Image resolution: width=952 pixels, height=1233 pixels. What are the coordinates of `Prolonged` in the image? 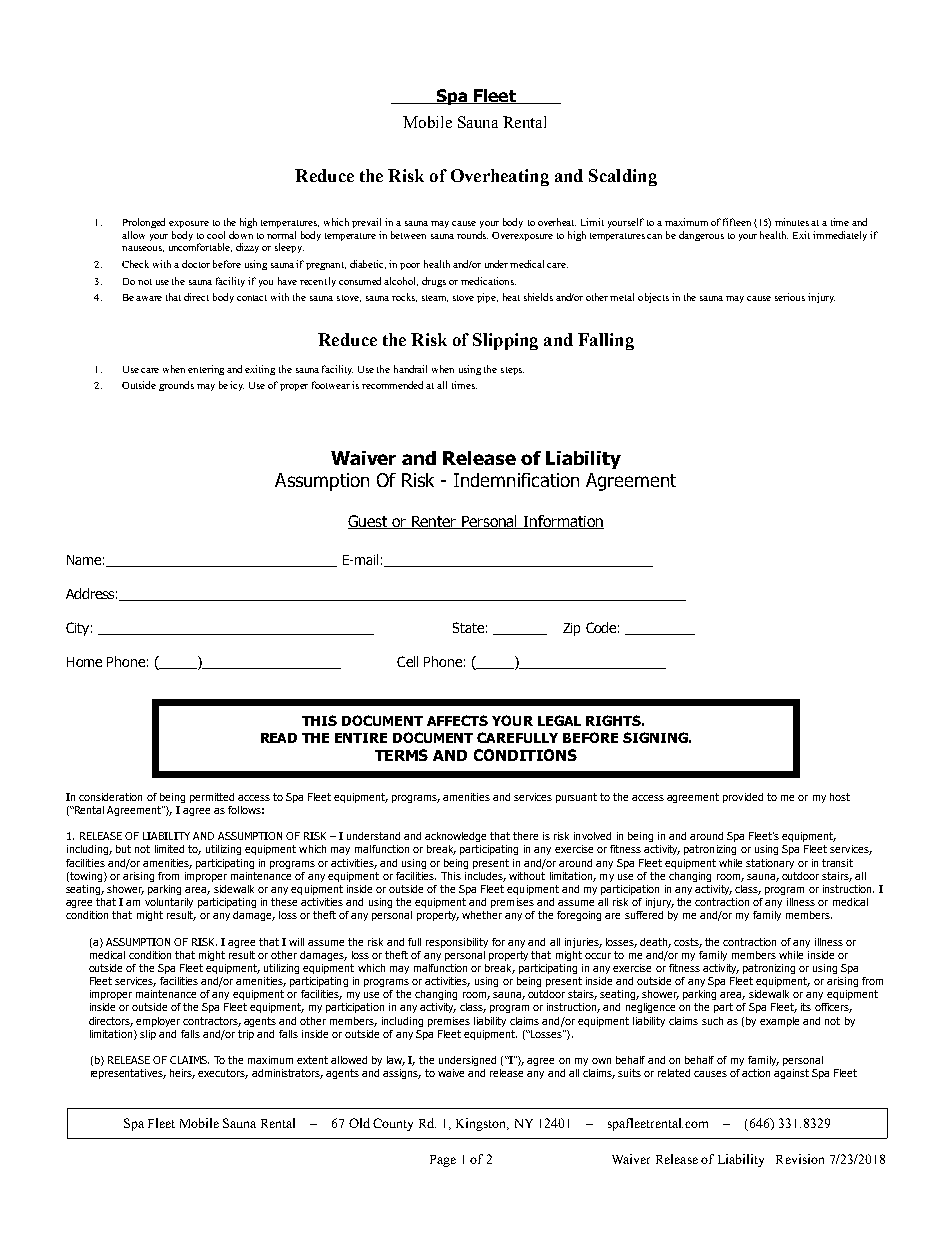 It's located at (144, 223).
